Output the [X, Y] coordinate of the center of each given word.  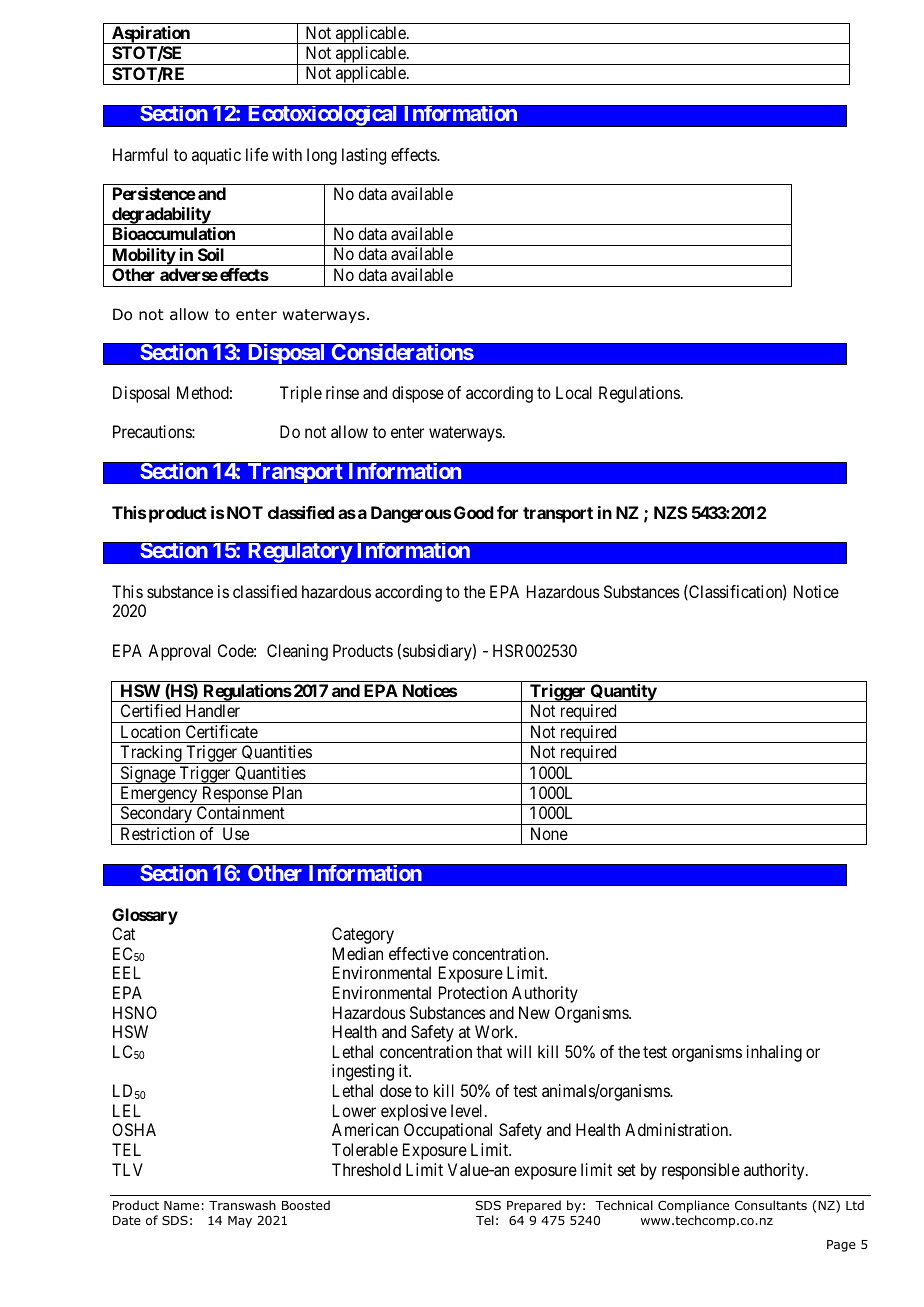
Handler [213, 710]
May [240, 1222]
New [534, 1012]
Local [574, 392]
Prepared [534, 1206]
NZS [671, 512]
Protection [473, 992]
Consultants [771, 1205]
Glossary [145, 916]
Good [474, 512]
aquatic [216, 156]
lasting [364, 156]
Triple [301, 394]
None [549, 833]
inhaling [774, 1053]
